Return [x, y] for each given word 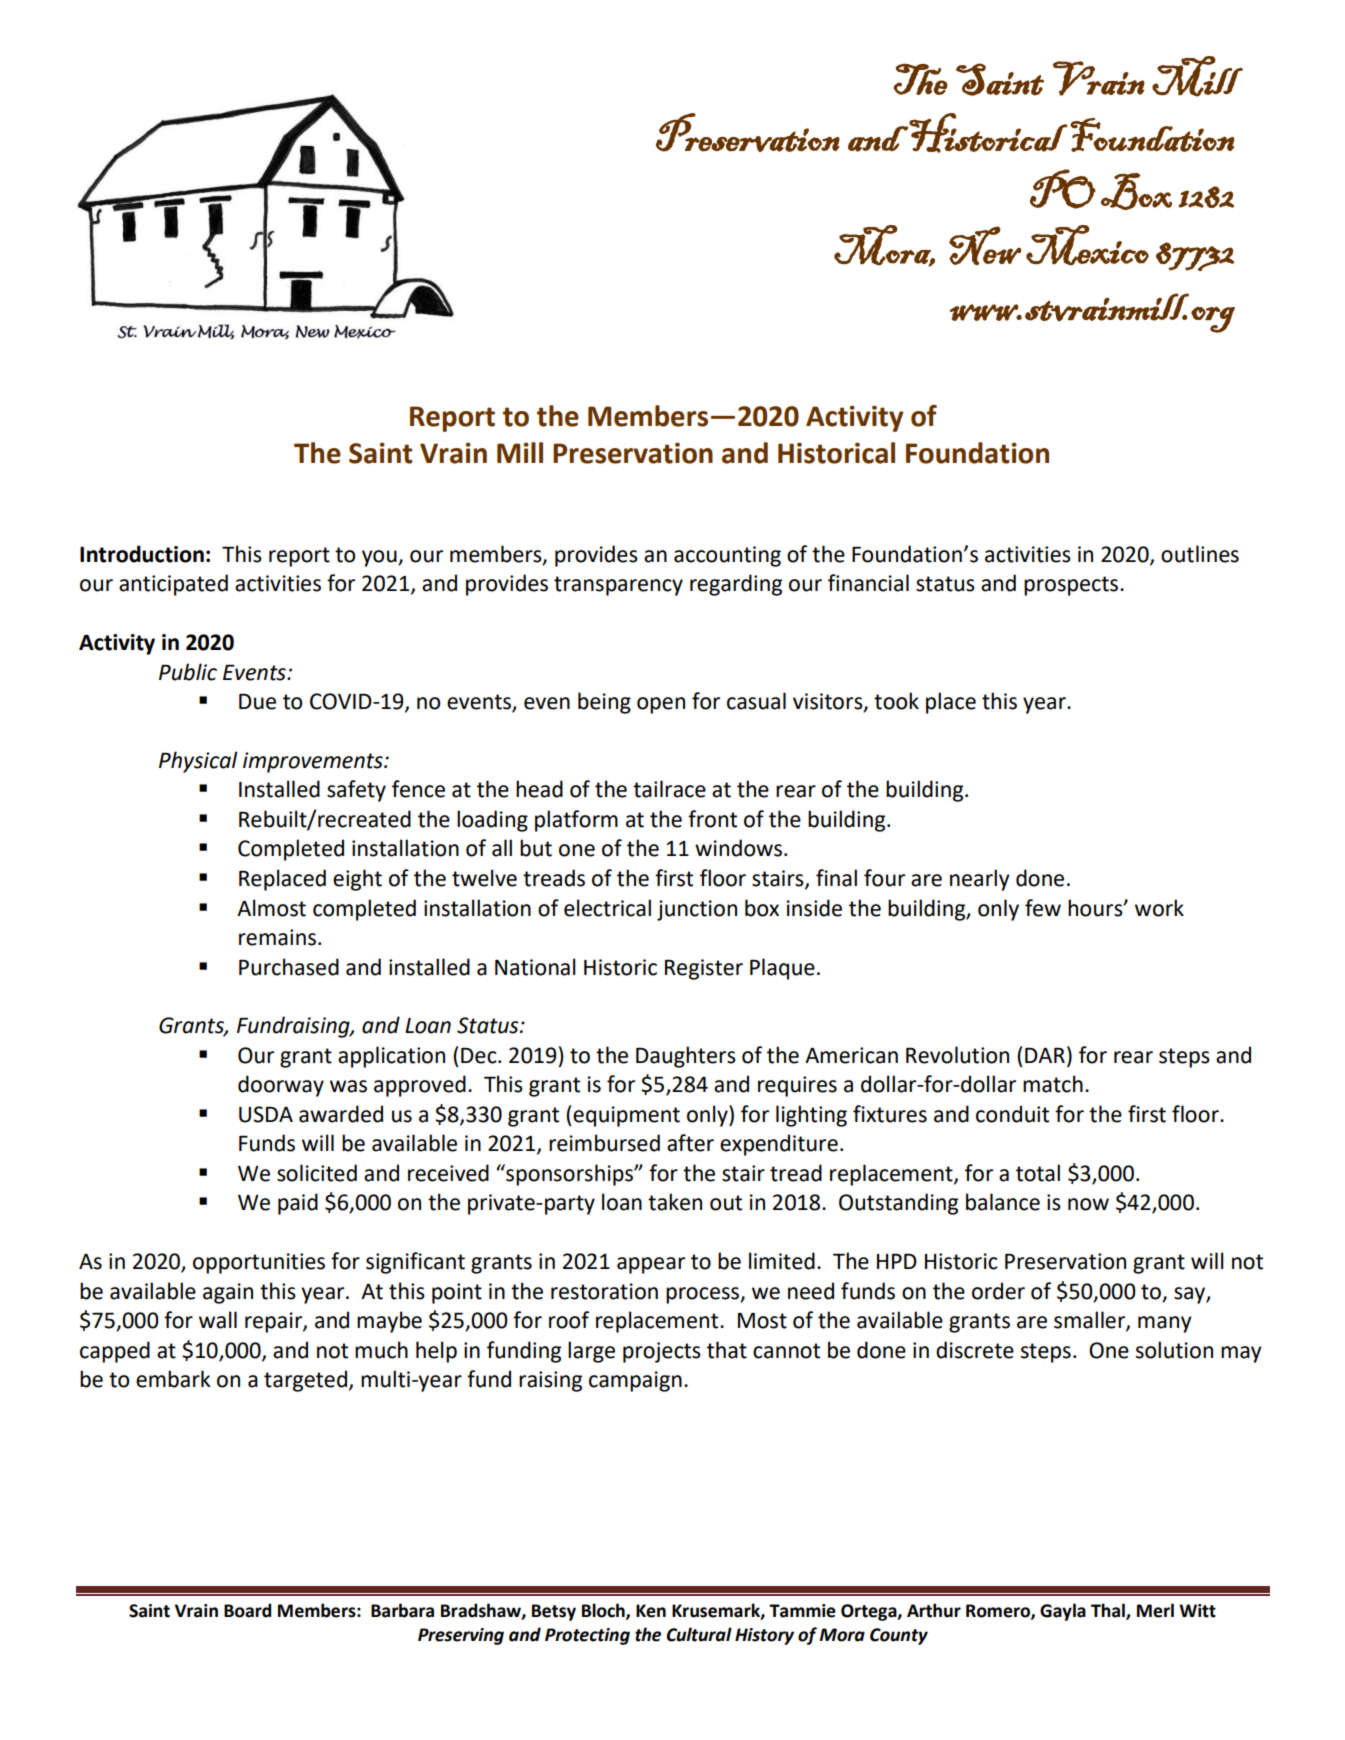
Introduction [142, 554]
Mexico [1087, 245]
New [985, 245]
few [1043, 908]
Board [247, 1610]
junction [697, 910]
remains [277, 937]
